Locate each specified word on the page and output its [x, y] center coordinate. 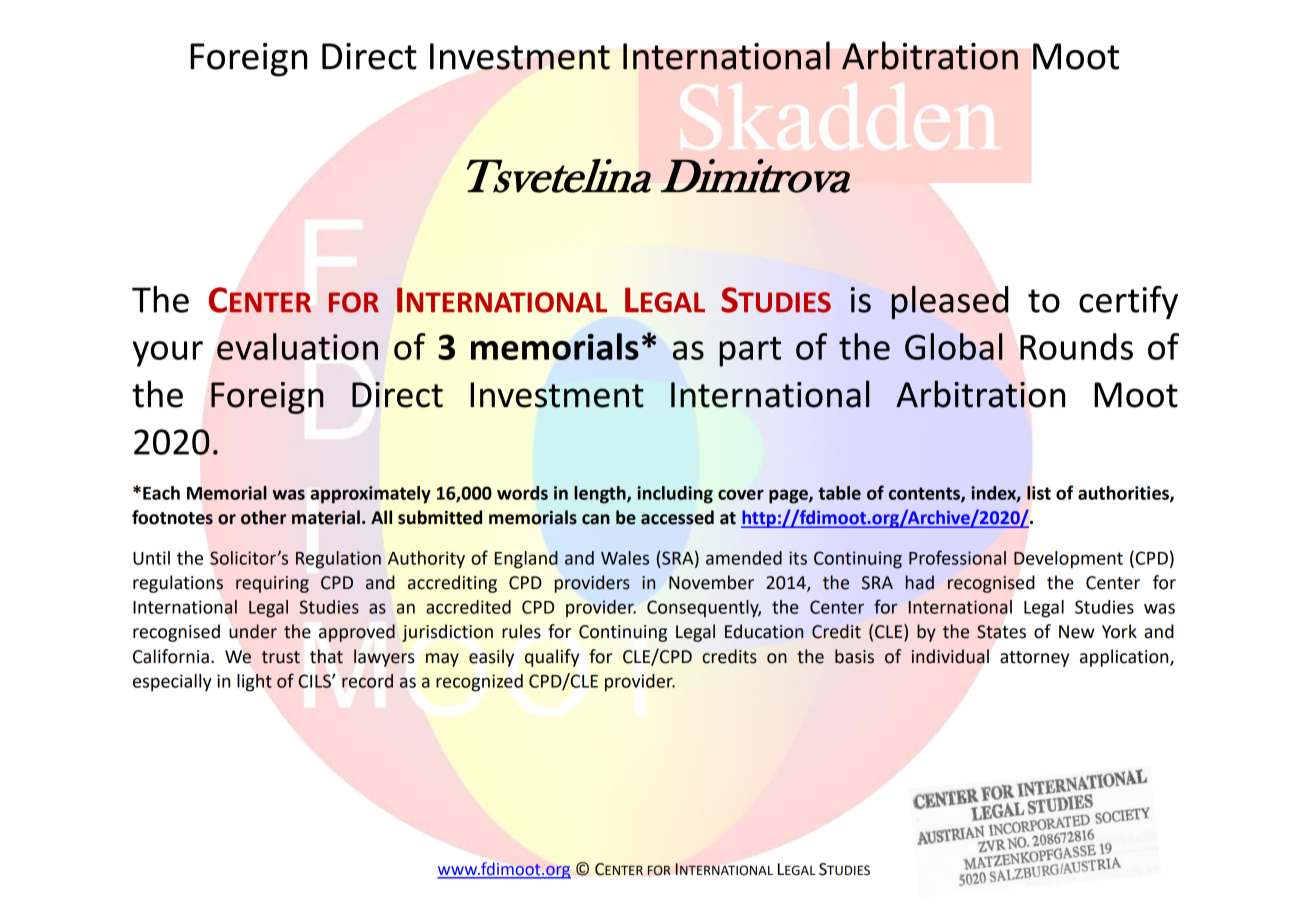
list [1039, 493]
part [750, 352]
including [675, 495]
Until [151, 558]
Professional [957, 557]
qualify [552, 658]
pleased [950, 302]
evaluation [297, 346]
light [254, 683]
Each [161, 493]
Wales [625, 558]
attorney [1034, 659]
